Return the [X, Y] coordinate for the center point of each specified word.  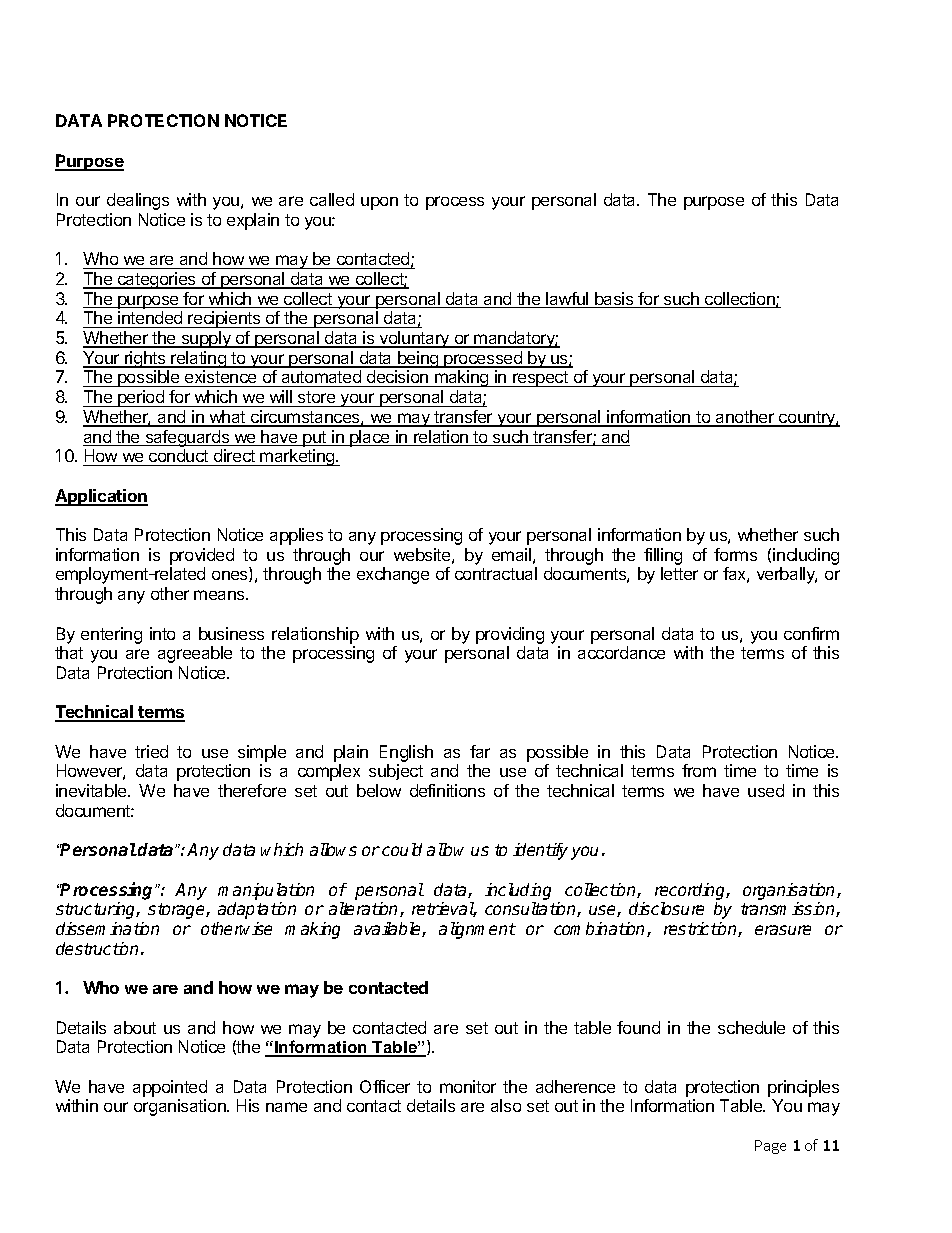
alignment [477, 930]
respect [540, 379]
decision [398, 378]
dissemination [107, 928]
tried [151, 751]
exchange [393, 575]
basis [614, 300]
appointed [170, 1088]
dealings [138, 201]
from [699, 770]
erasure [783, 930]
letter [679, 573]
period [141, 398]
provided [202, 556]
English [406, 753]
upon [379, 203]
